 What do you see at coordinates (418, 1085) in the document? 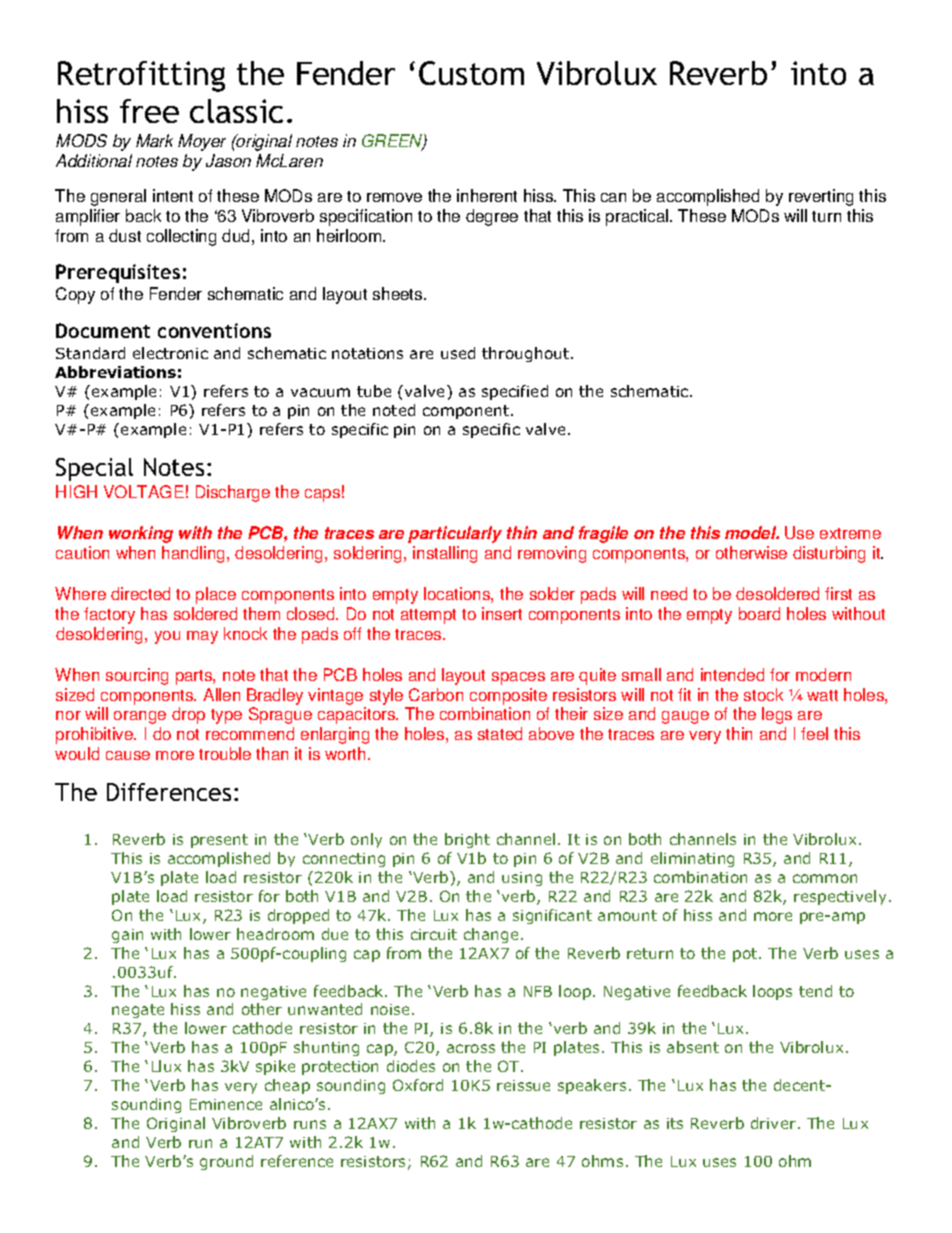
I see `Oxford` at bounding box center [418, 1085].
